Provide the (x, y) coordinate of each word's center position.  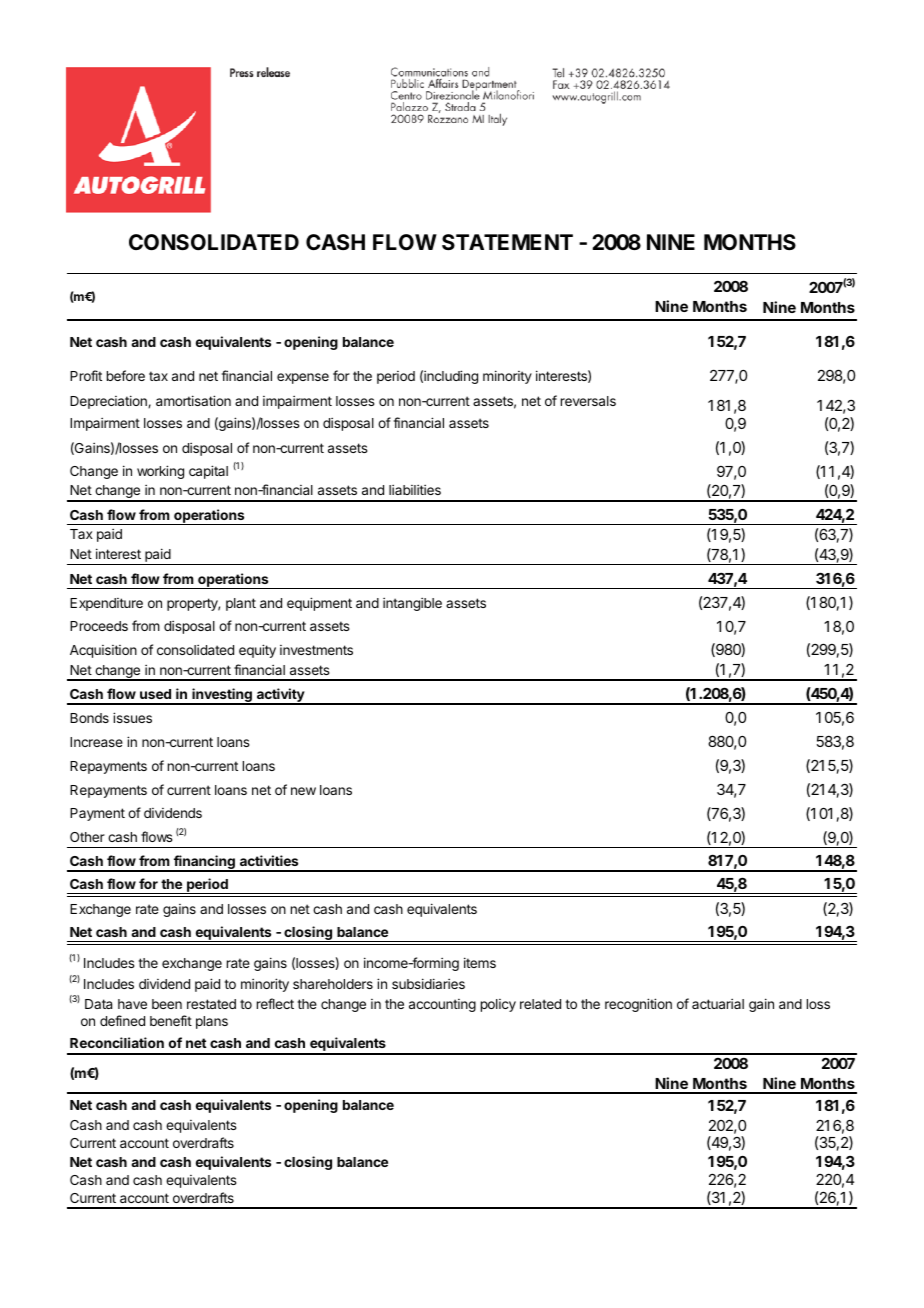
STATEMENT (507, 242)
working (160, 472)
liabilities (415, 489)
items (480, 962)
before (126, 375)
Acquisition (103, 651)
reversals (588, 401)
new (303, 791)
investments (316, 650)
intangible (412, 604)
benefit (171, 1020)
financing (204, 863)
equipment (319, 604)
